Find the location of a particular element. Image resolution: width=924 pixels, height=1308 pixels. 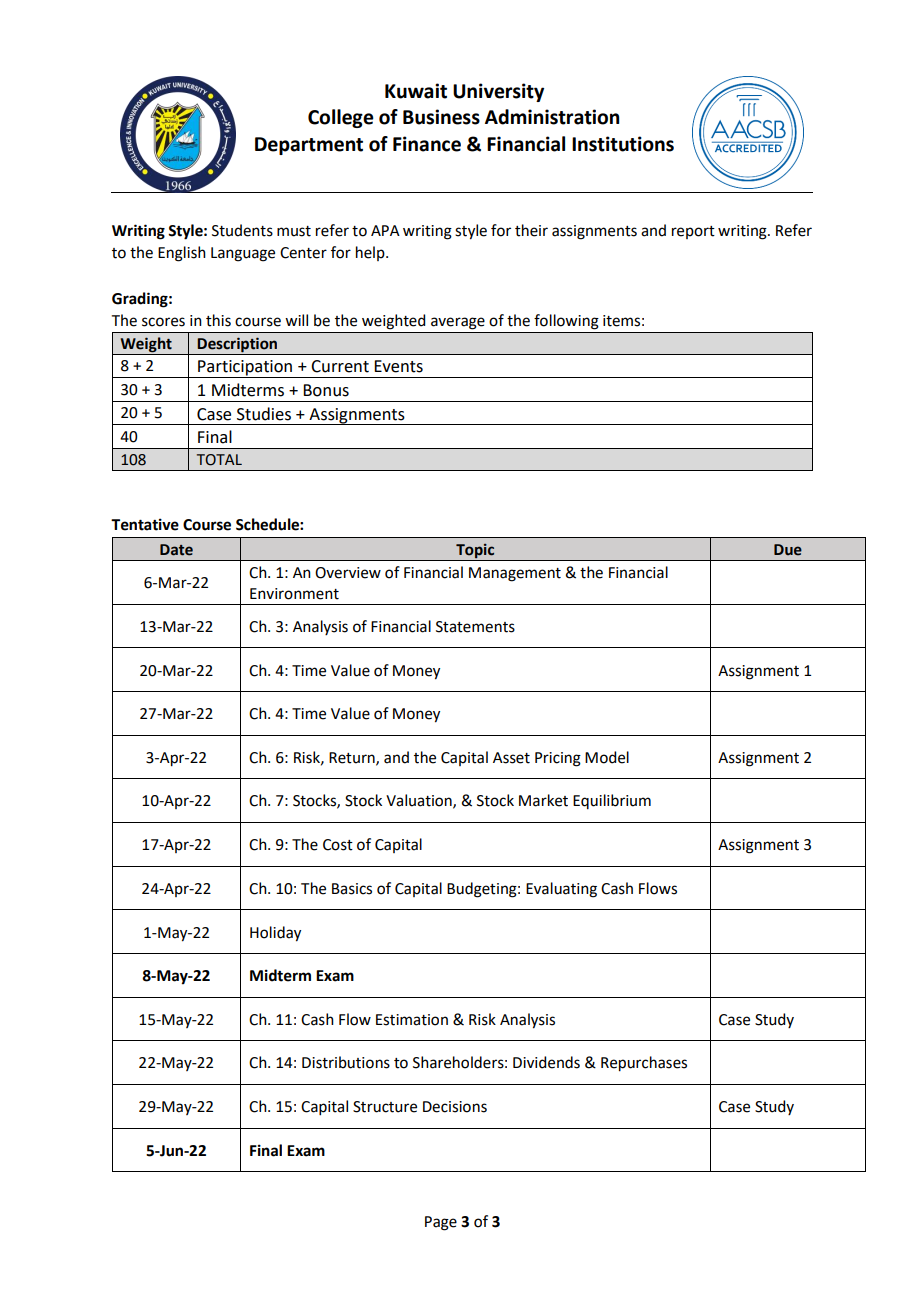

Structure is located at coordinates (385, 1107).
